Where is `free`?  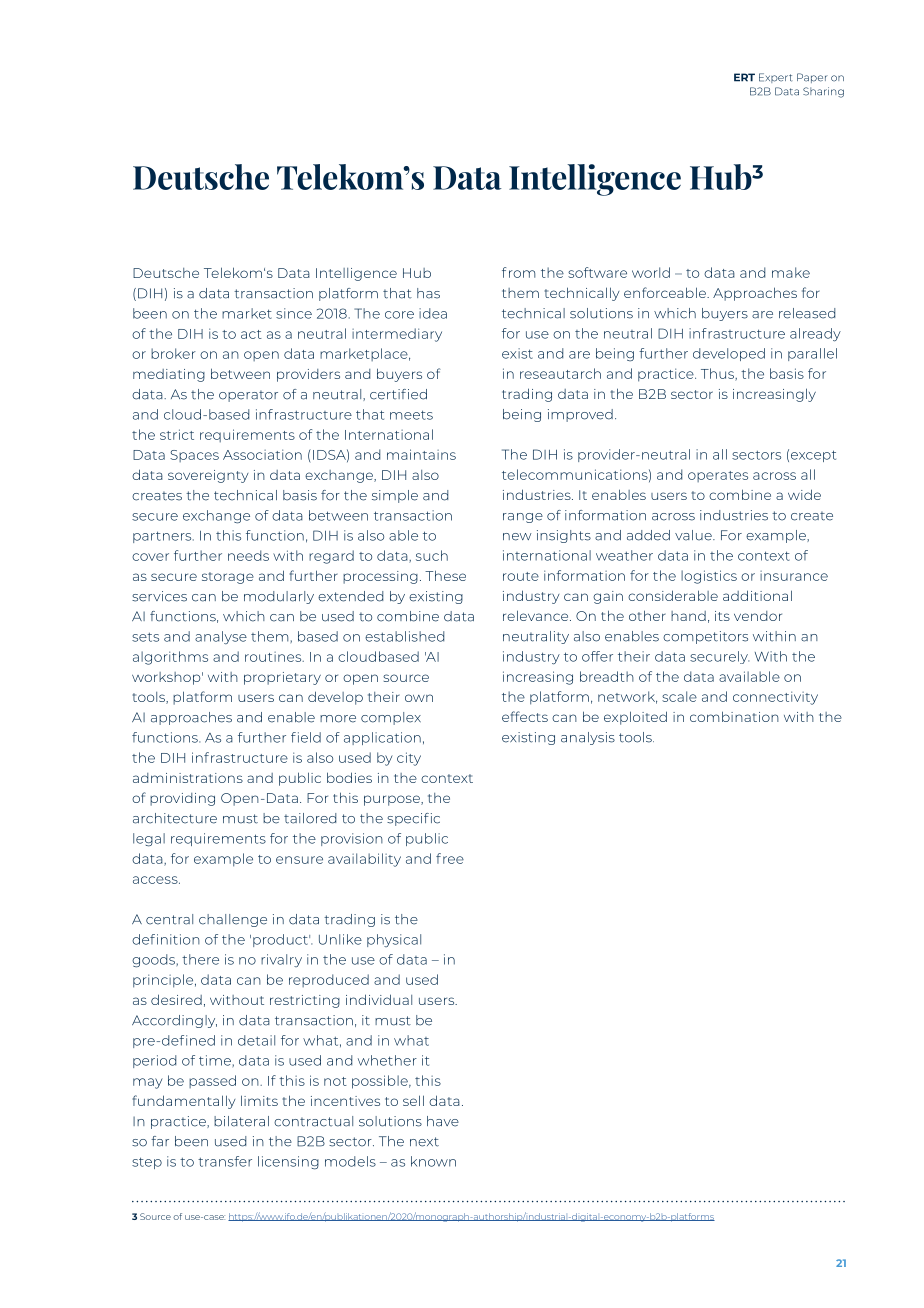 free is located at coordinates (450, 858).
